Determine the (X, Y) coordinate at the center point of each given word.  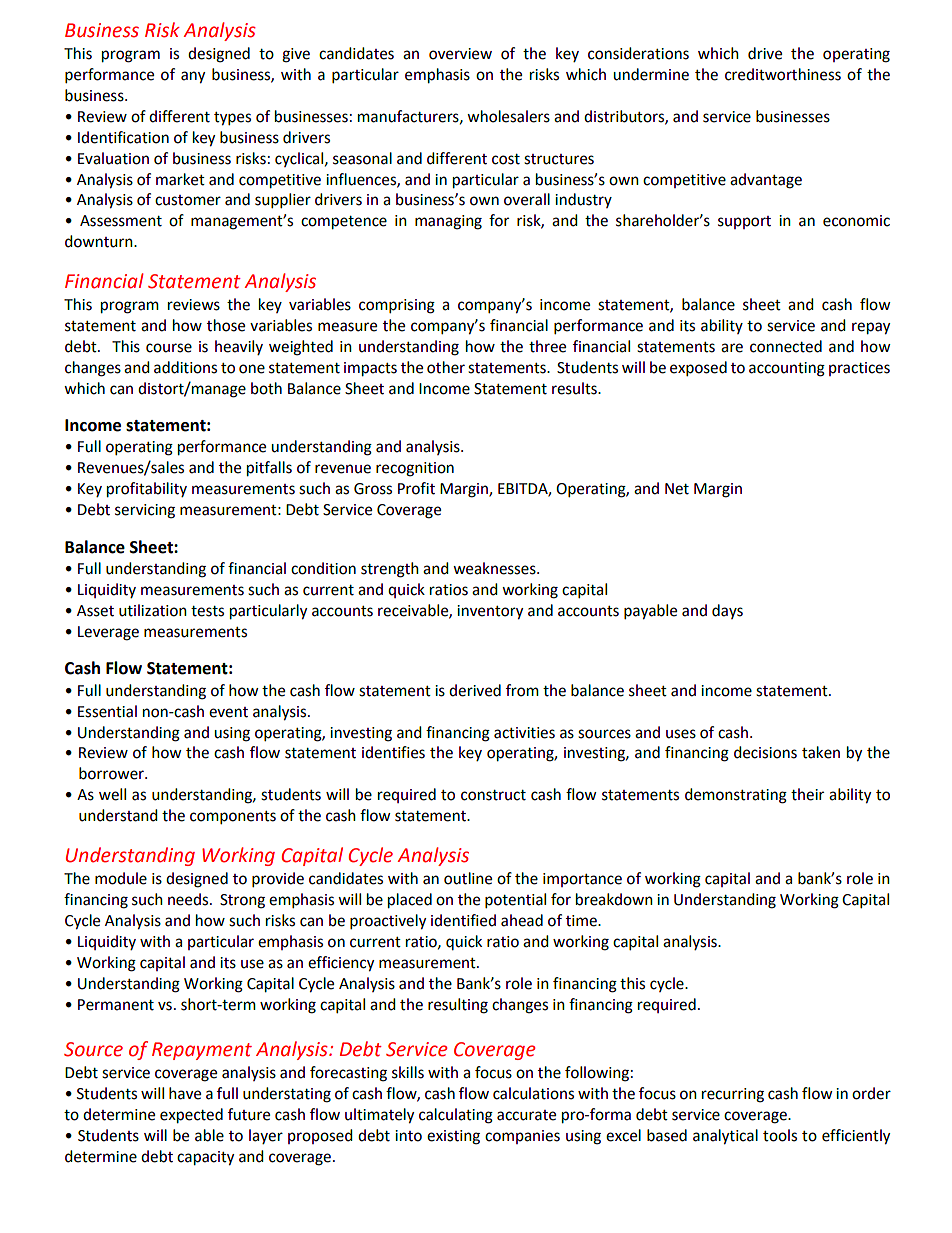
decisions (765, 752)
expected (191, 1116)
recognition (415, 469)
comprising (397, 306)
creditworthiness (783, 74)
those (226, 325)
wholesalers (508, 116)
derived (475, 690)
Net (677, 489)
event (228, 712)
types (232, 119)
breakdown (614, 899)
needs (189, 899)
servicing (145, 511)
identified (463, 920)
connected (786, 346)
